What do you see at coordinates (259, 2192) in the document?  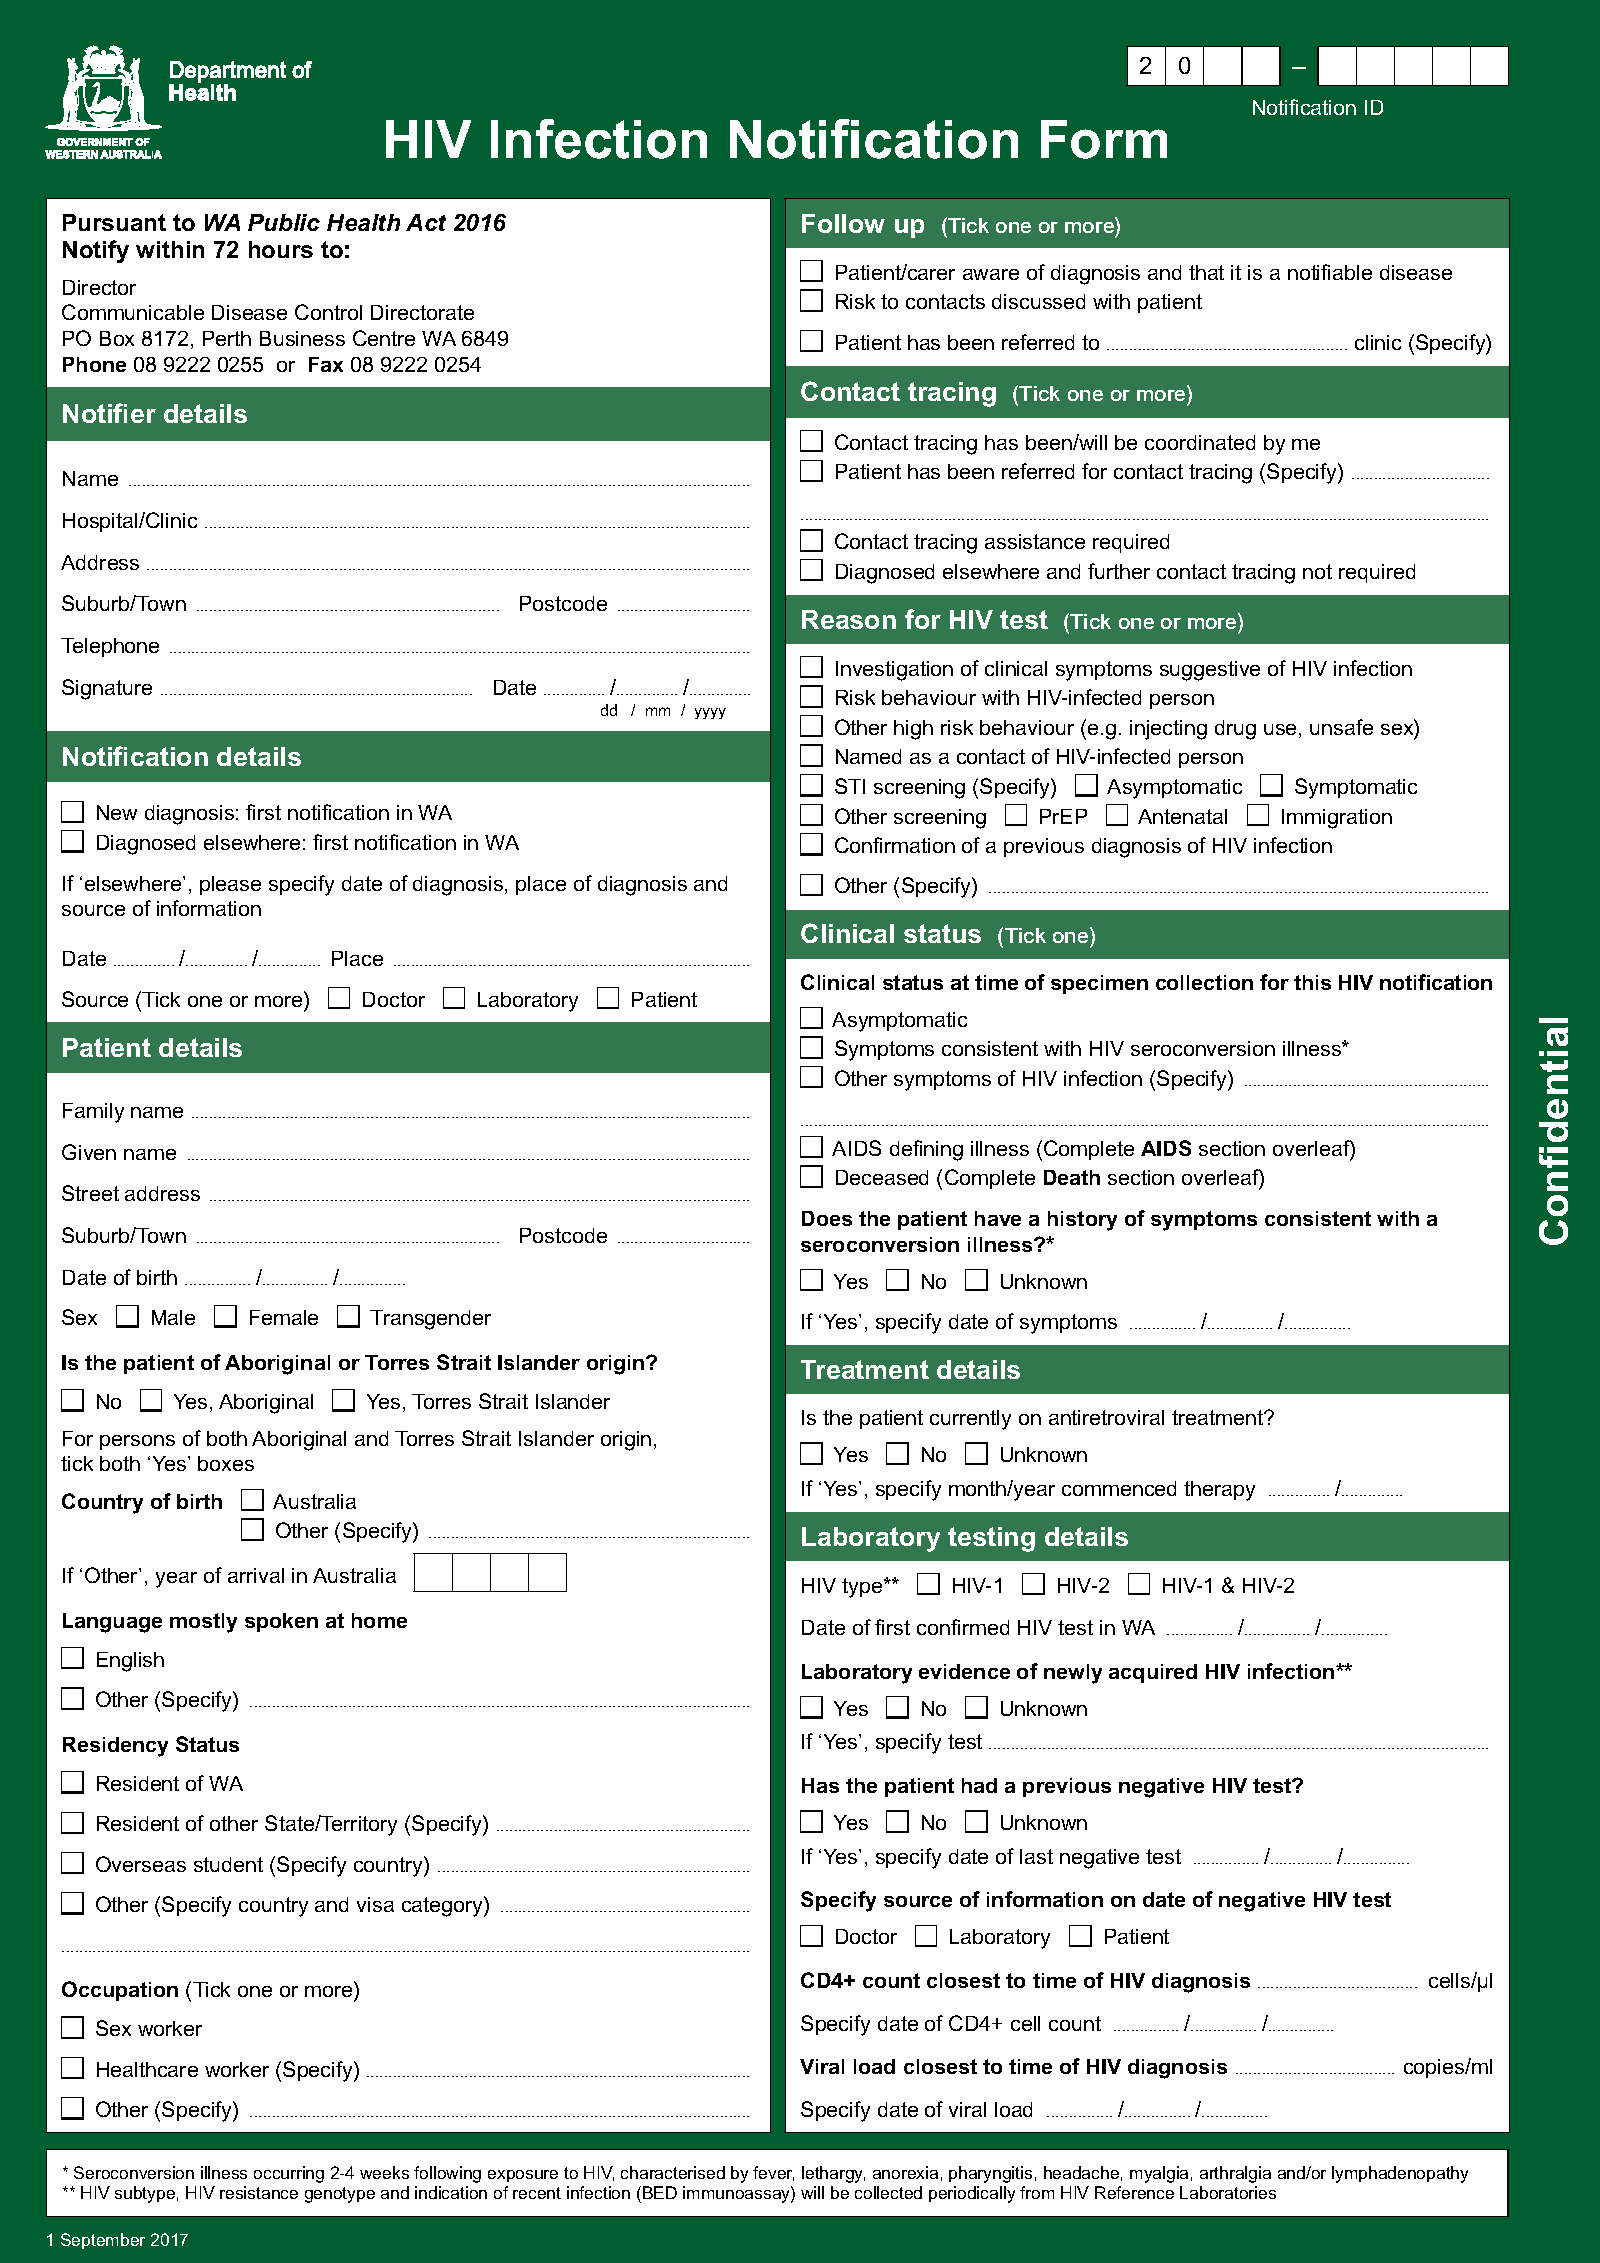 I see `resistance` at bounding box center [259, 2192].
